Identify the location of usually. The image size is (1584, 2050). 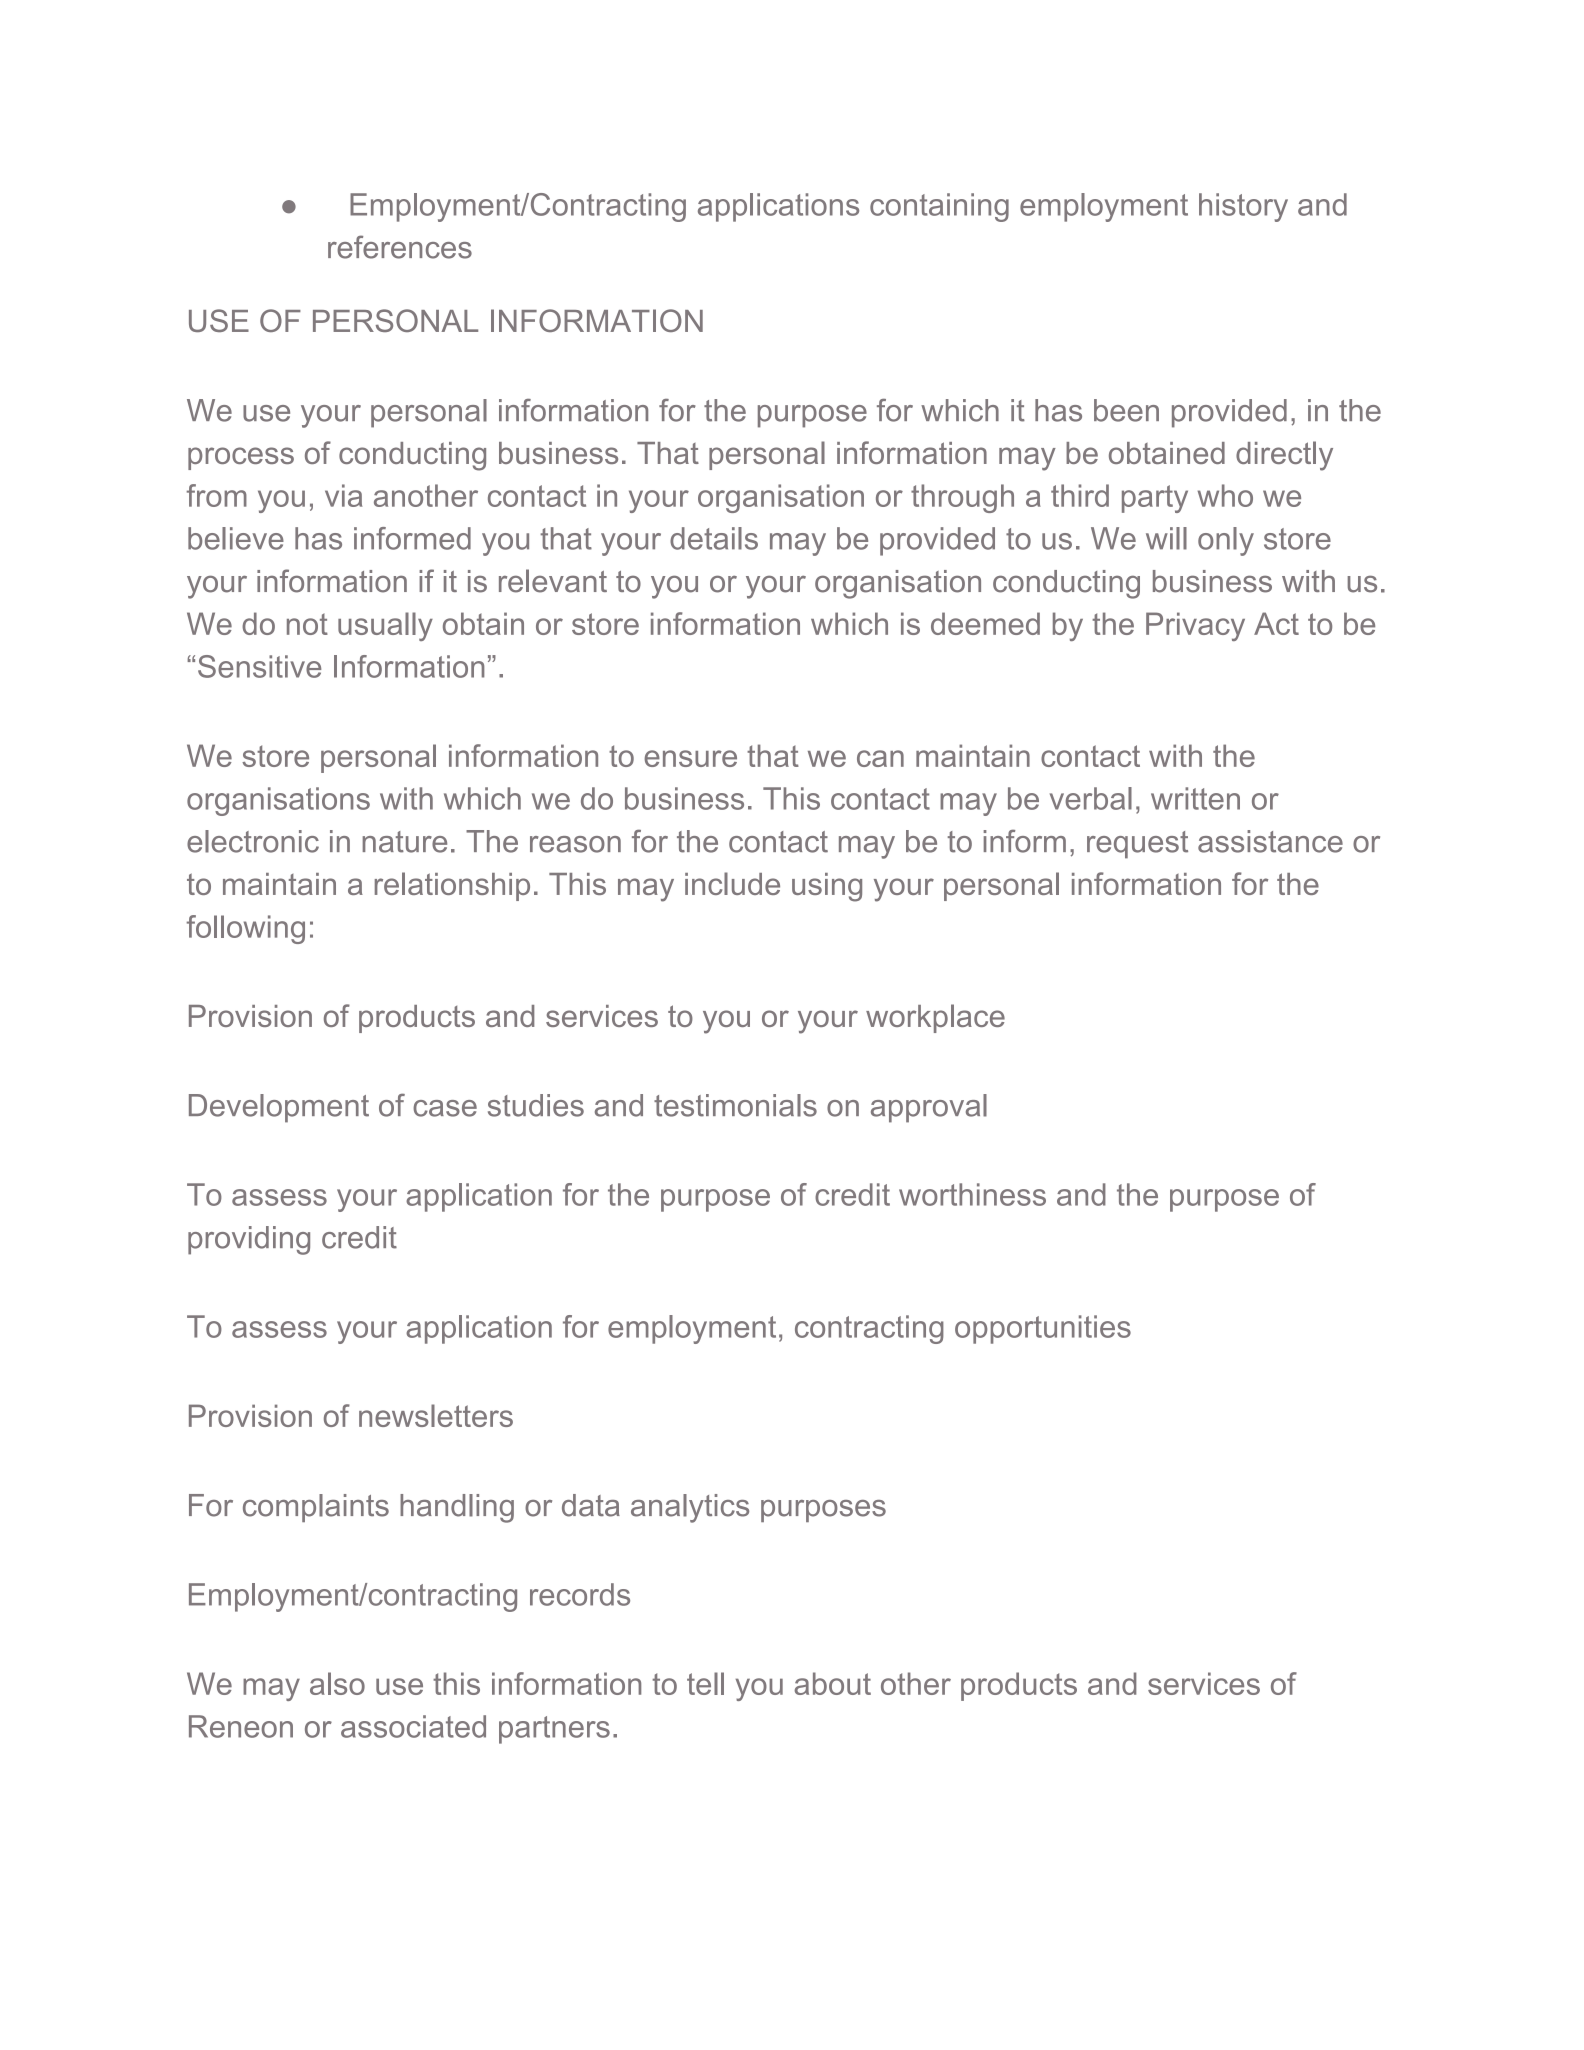
(385, 626).
